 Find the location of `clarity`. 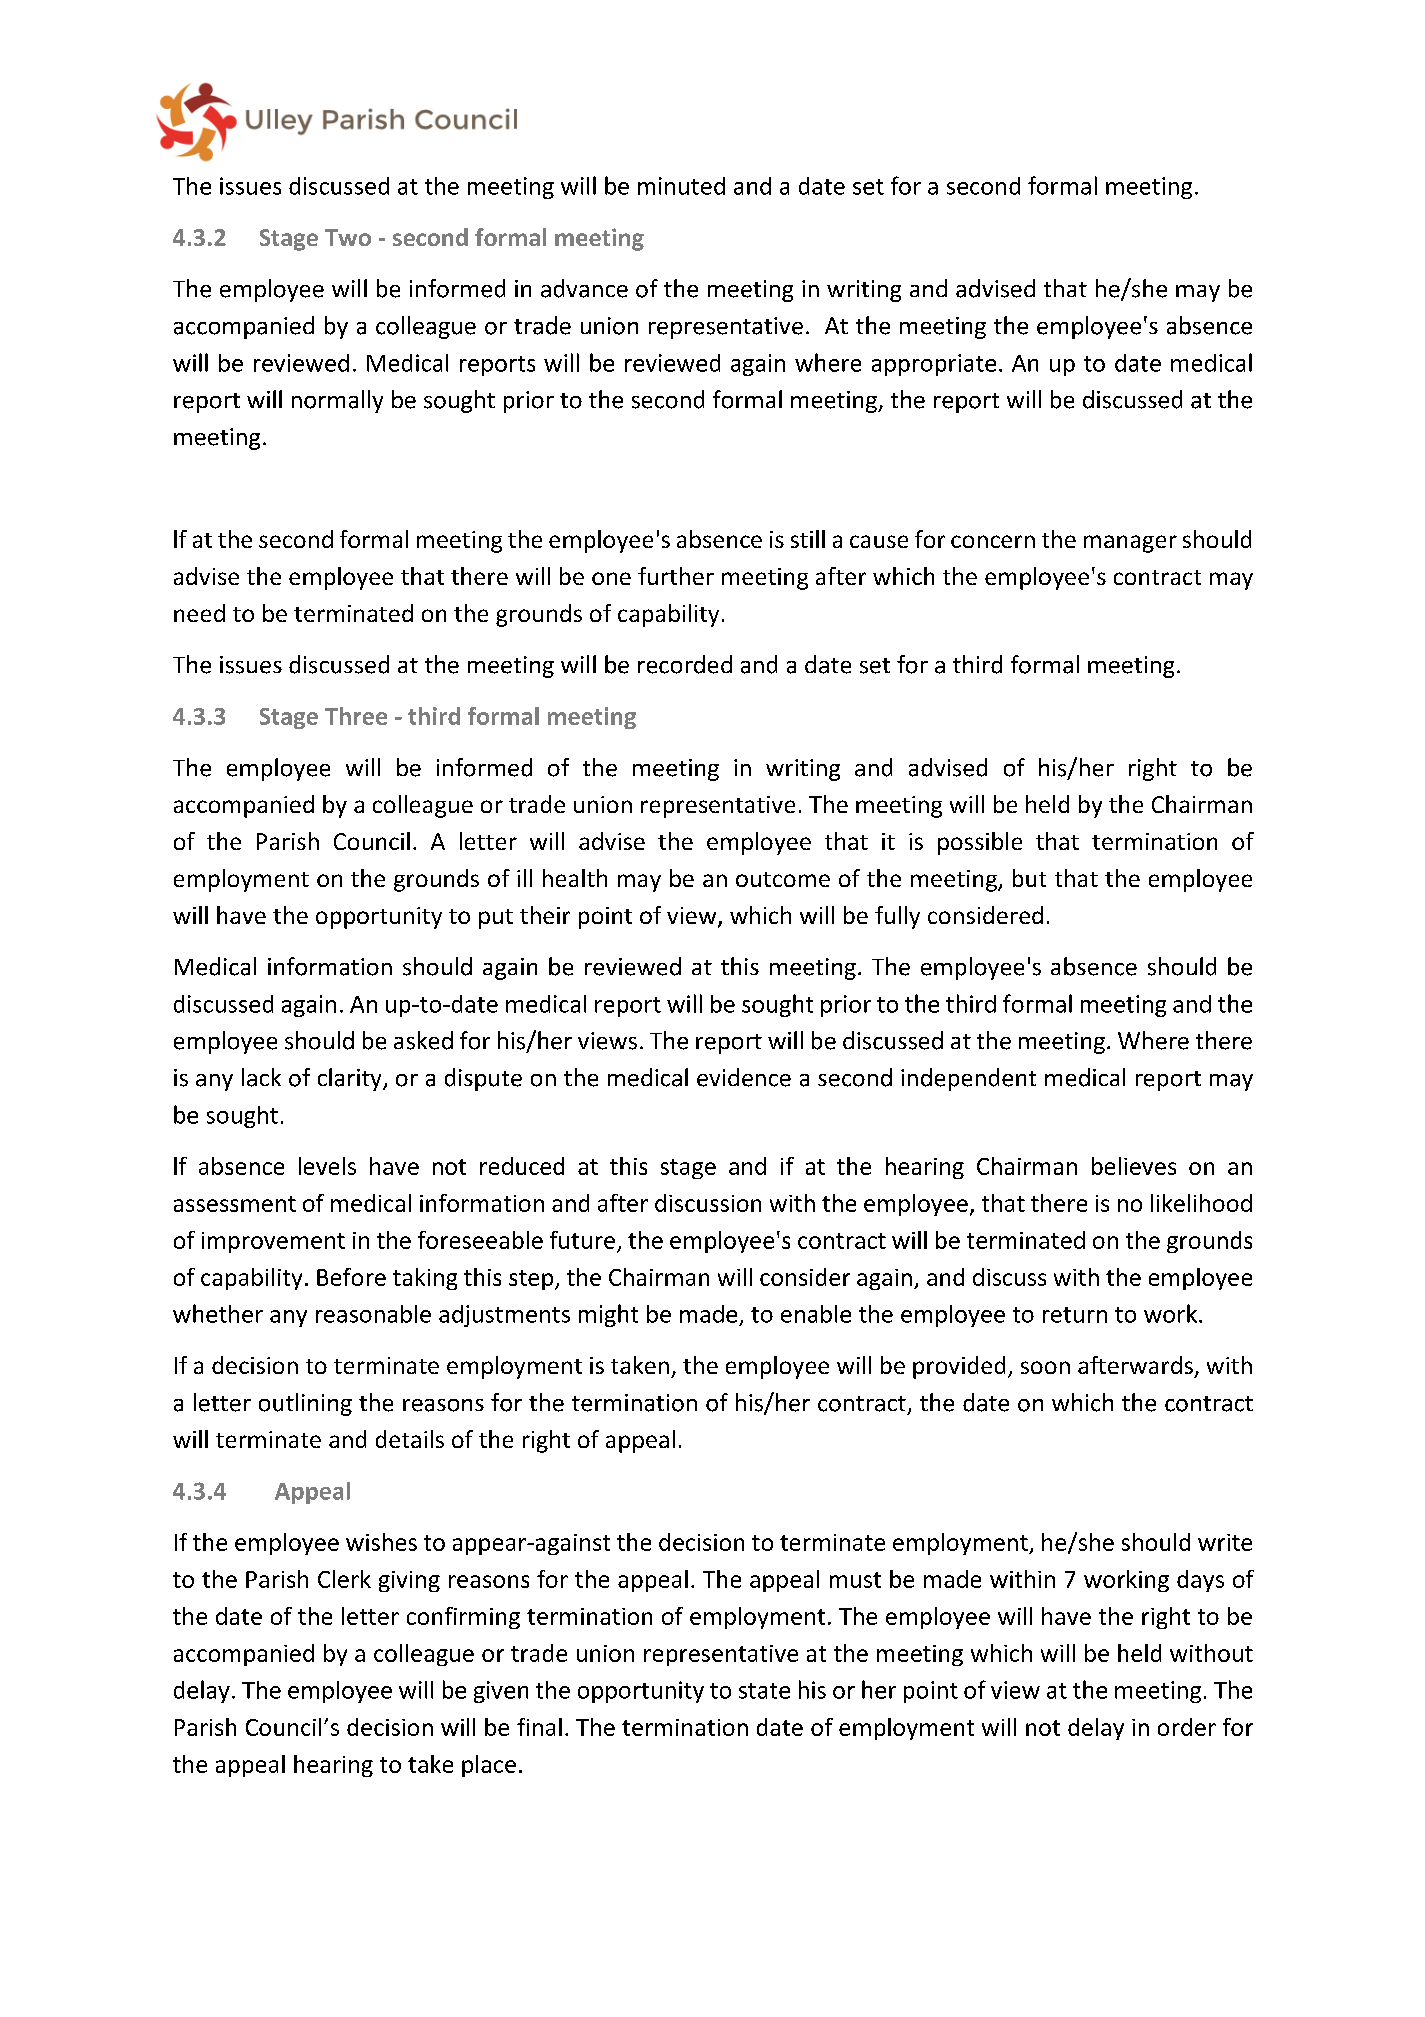

clarity is located at coordinates (351, 1079).
